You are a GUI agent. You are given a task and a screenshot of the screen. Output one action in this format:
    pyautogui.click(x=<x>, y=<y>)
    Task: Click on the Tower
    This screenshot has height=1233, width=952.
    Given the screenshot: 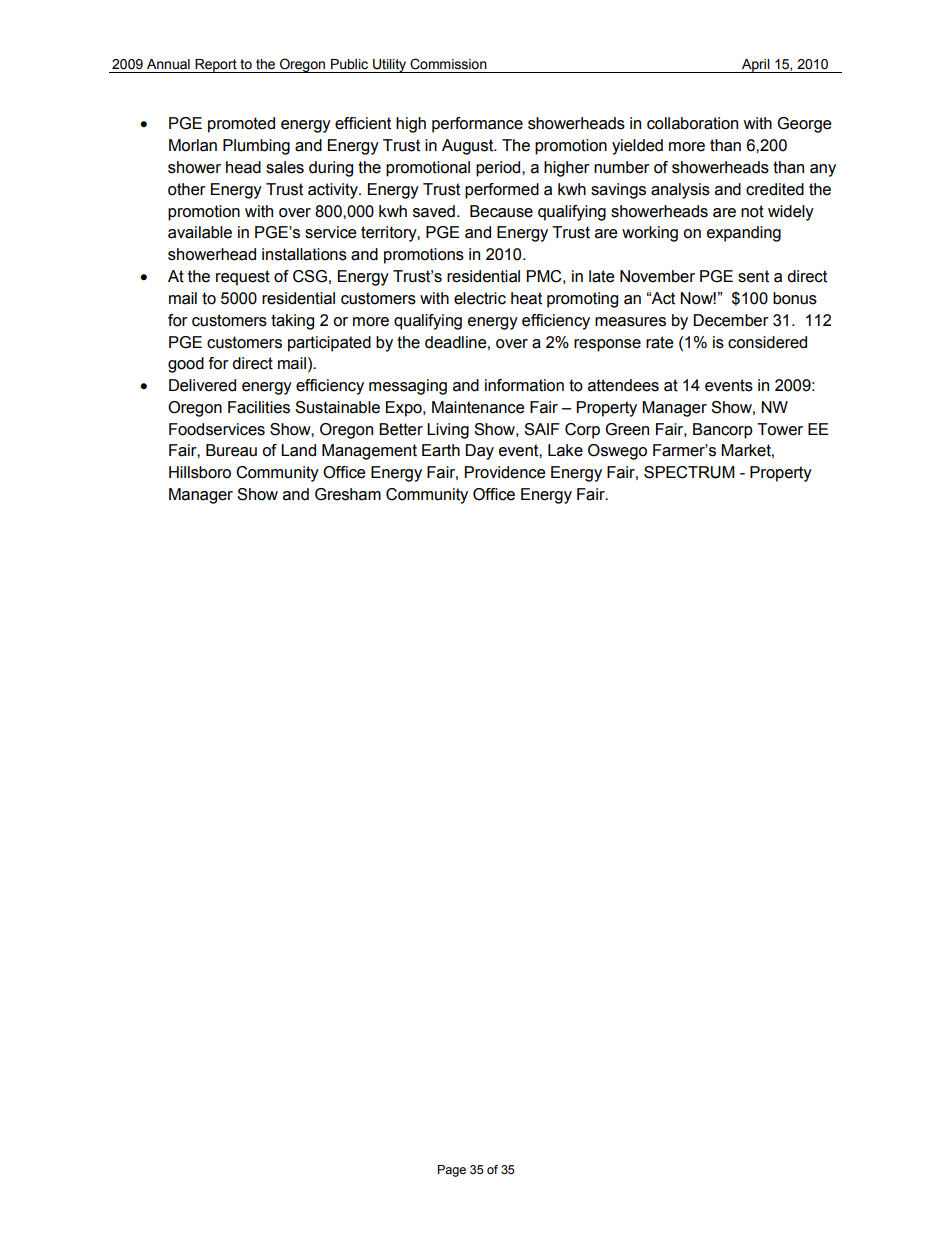 What is the action you would take?
    pyautogui.click(x=780, y=429)
